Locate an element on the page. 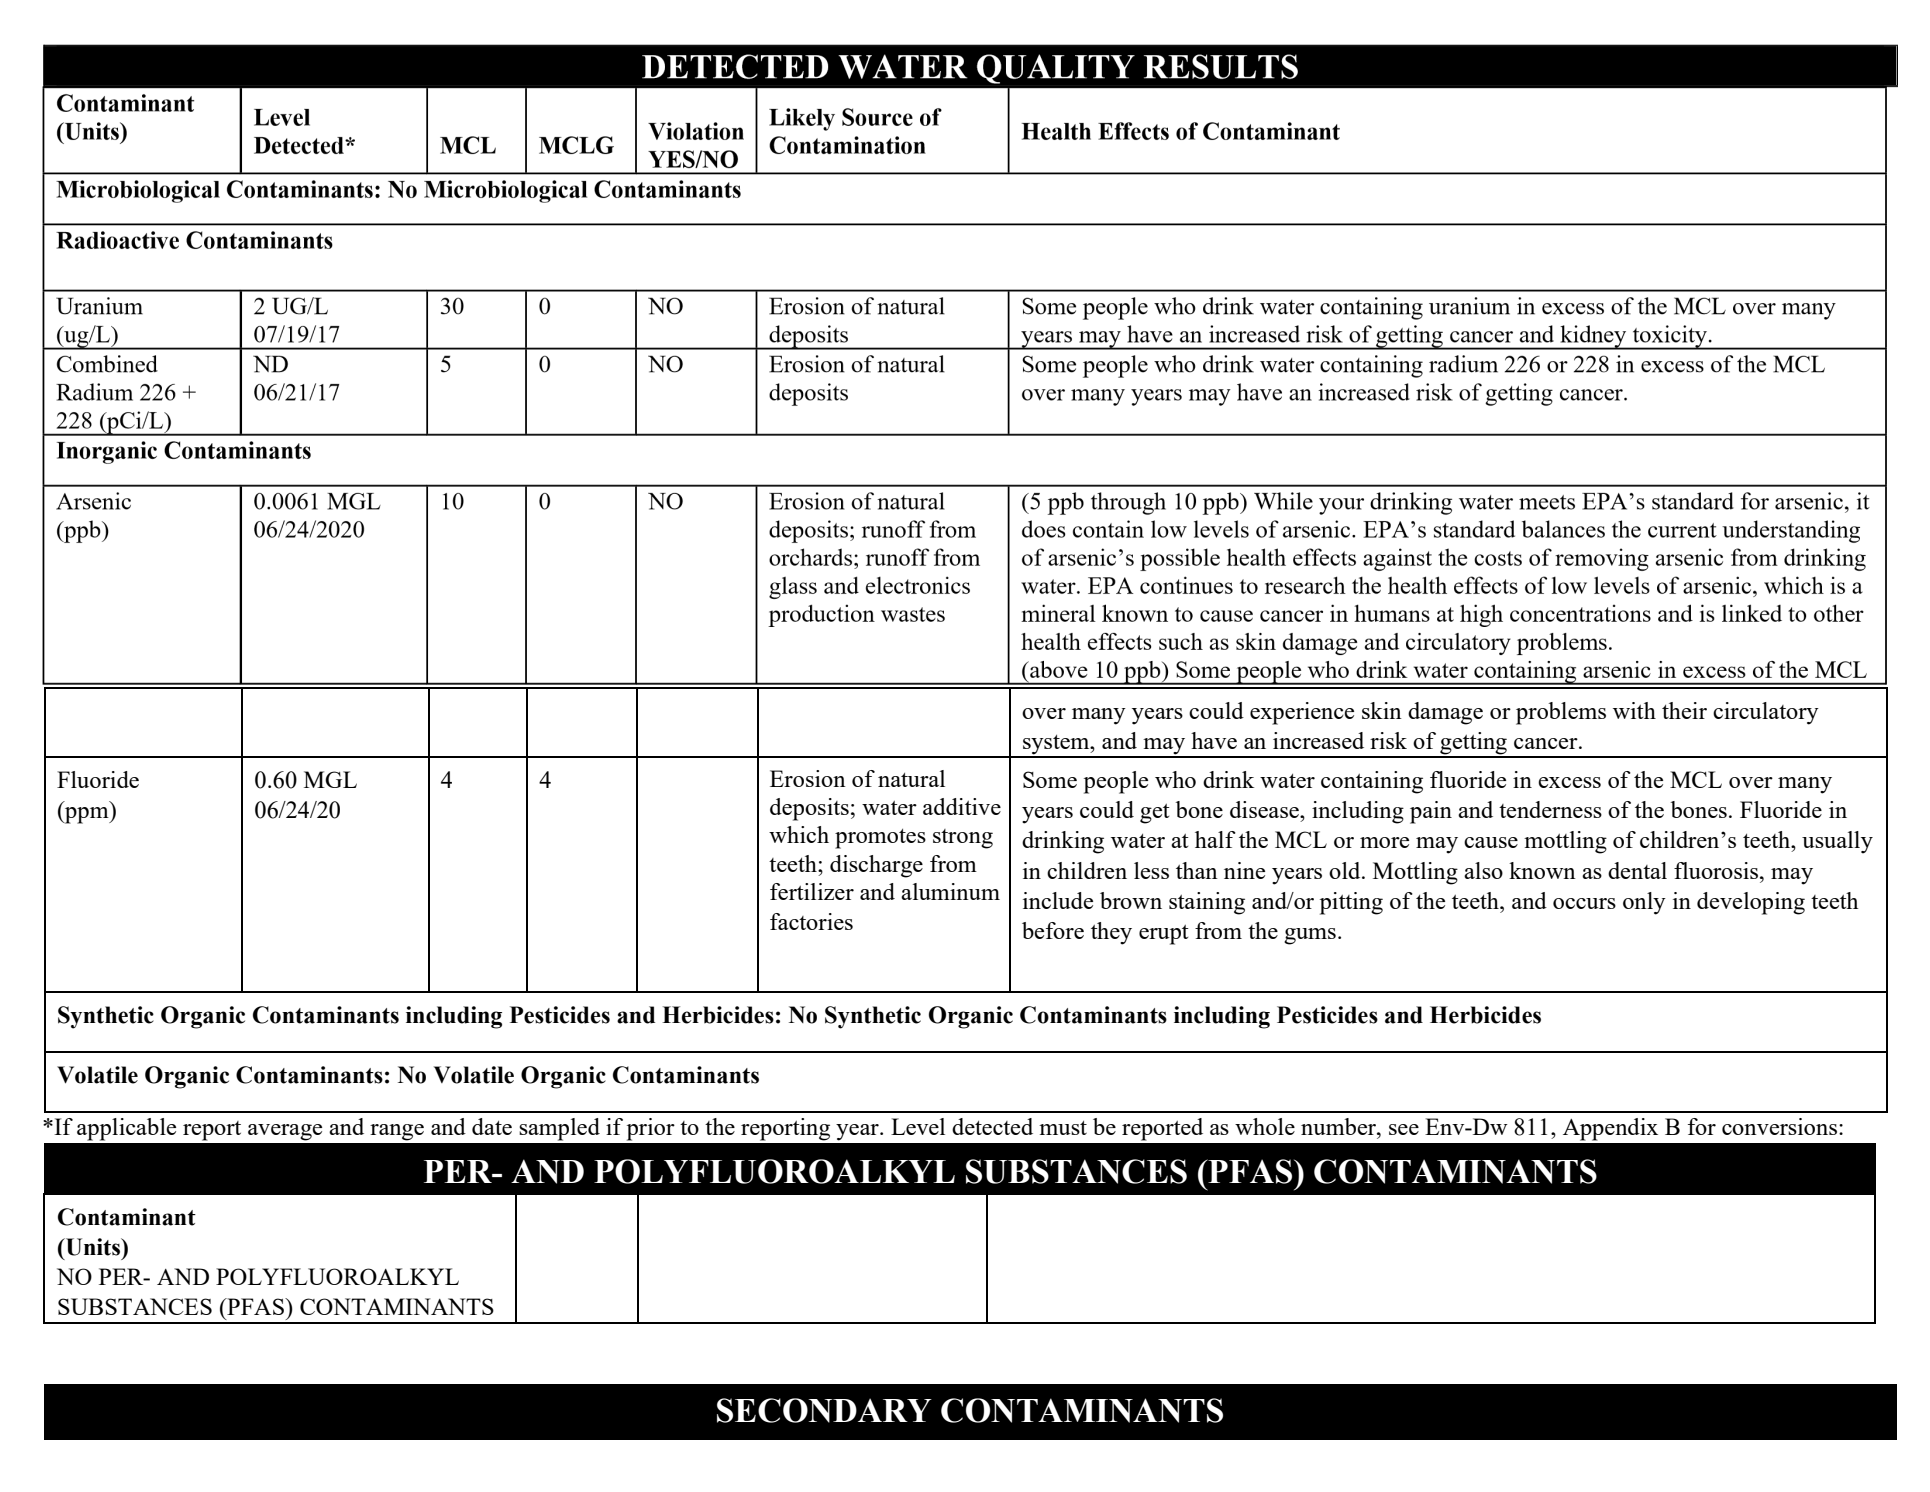 The width and height of the page is (1930, 1492). MGL is located at coordinates (330, 779).
